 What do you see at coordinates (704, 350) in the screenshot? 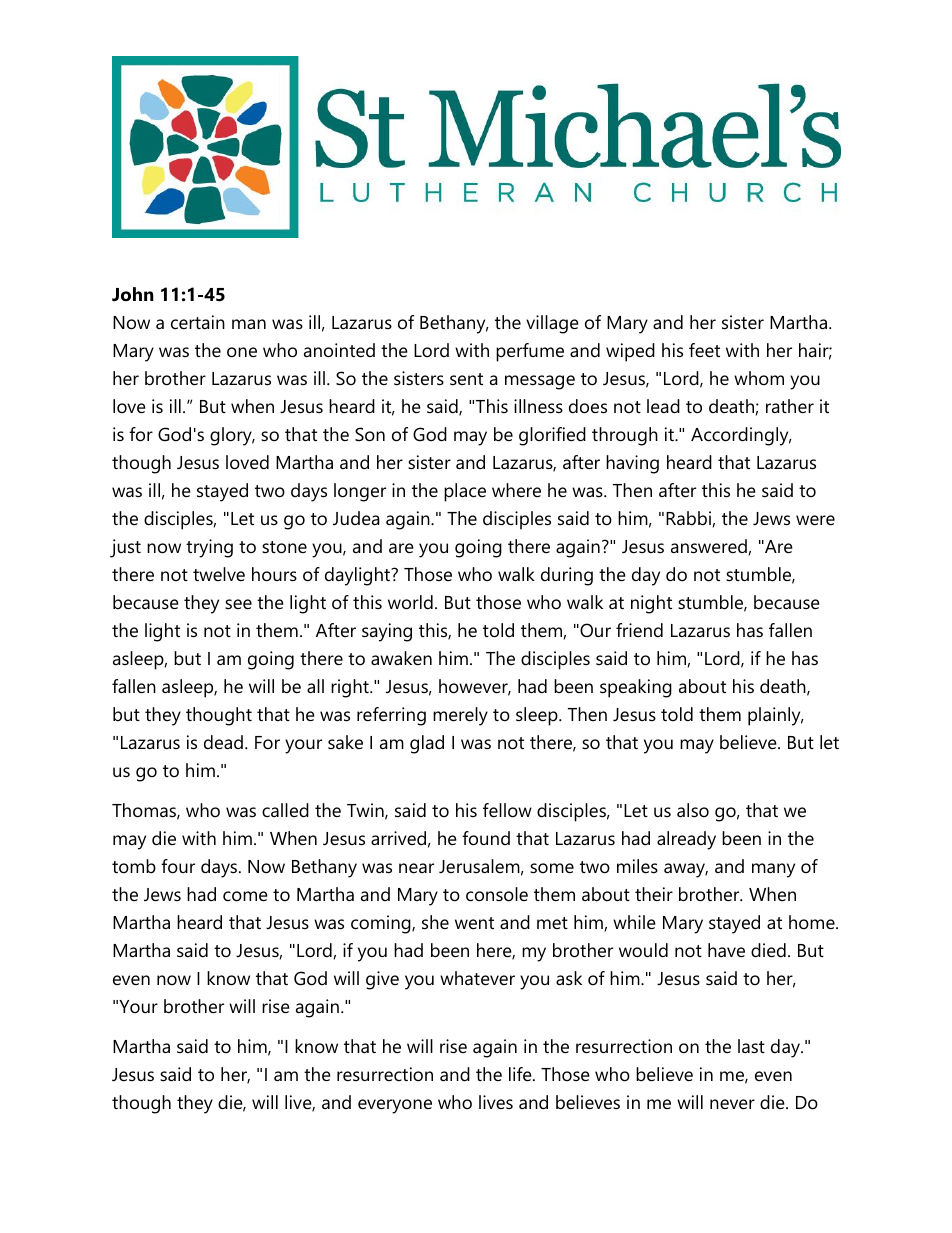
I see `feet` at bounding box center [704, 350].
